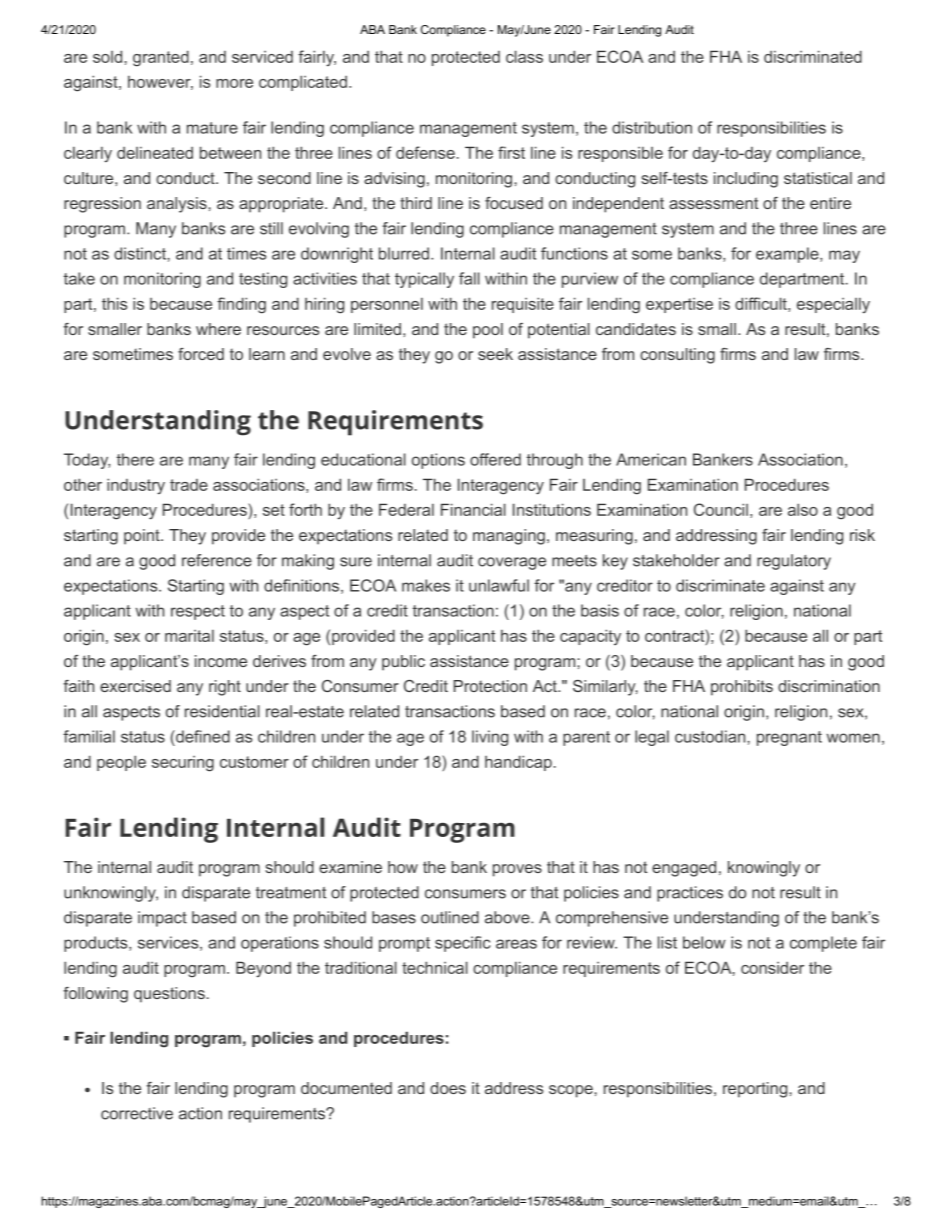 The width and height of the image is (952, 1232). What do you see at coordinates (652, 127) in the image?
I see `distribution` at bounding box center [652, 127].
